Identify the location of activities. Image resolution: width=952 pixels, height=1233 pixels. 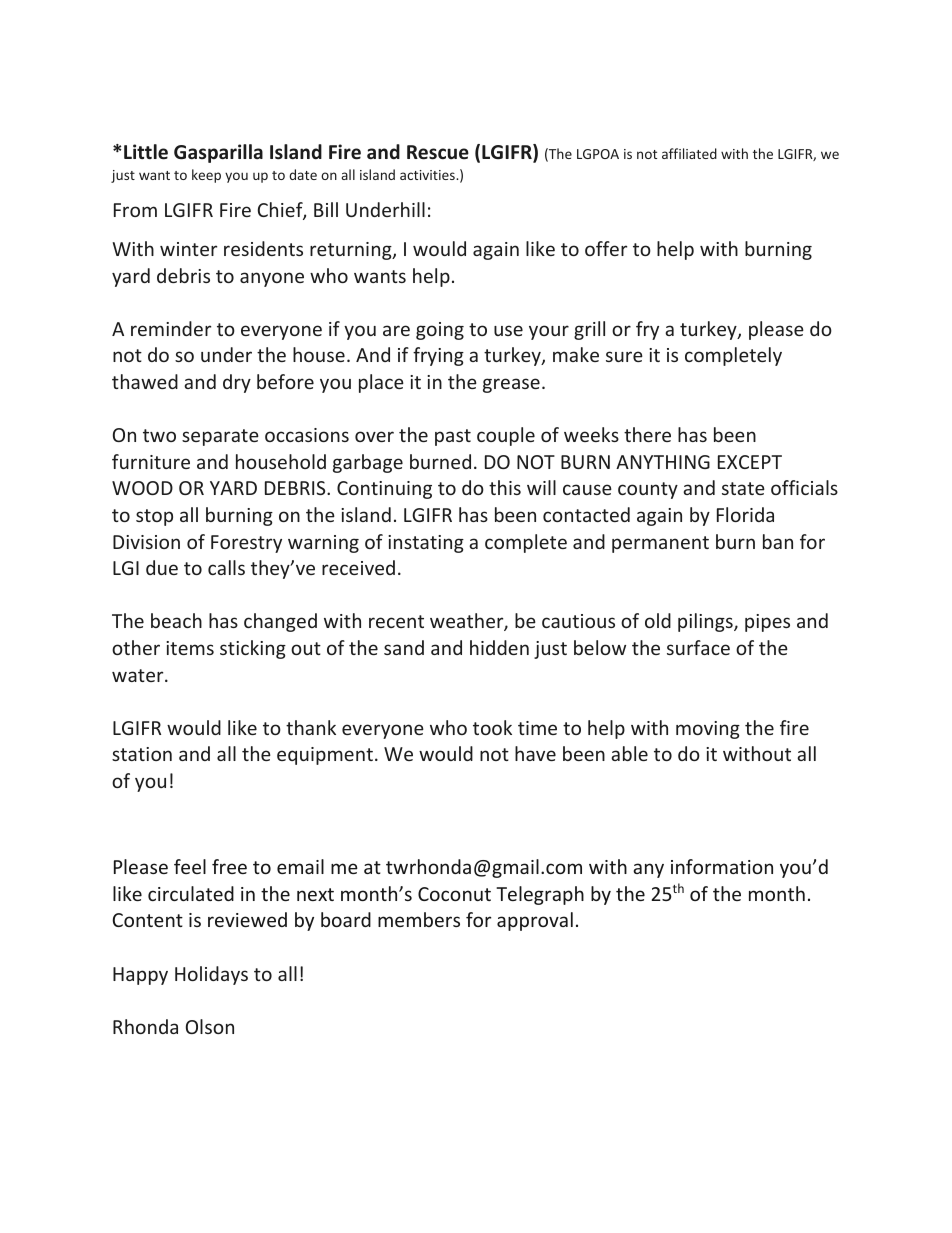
(428, 175).
